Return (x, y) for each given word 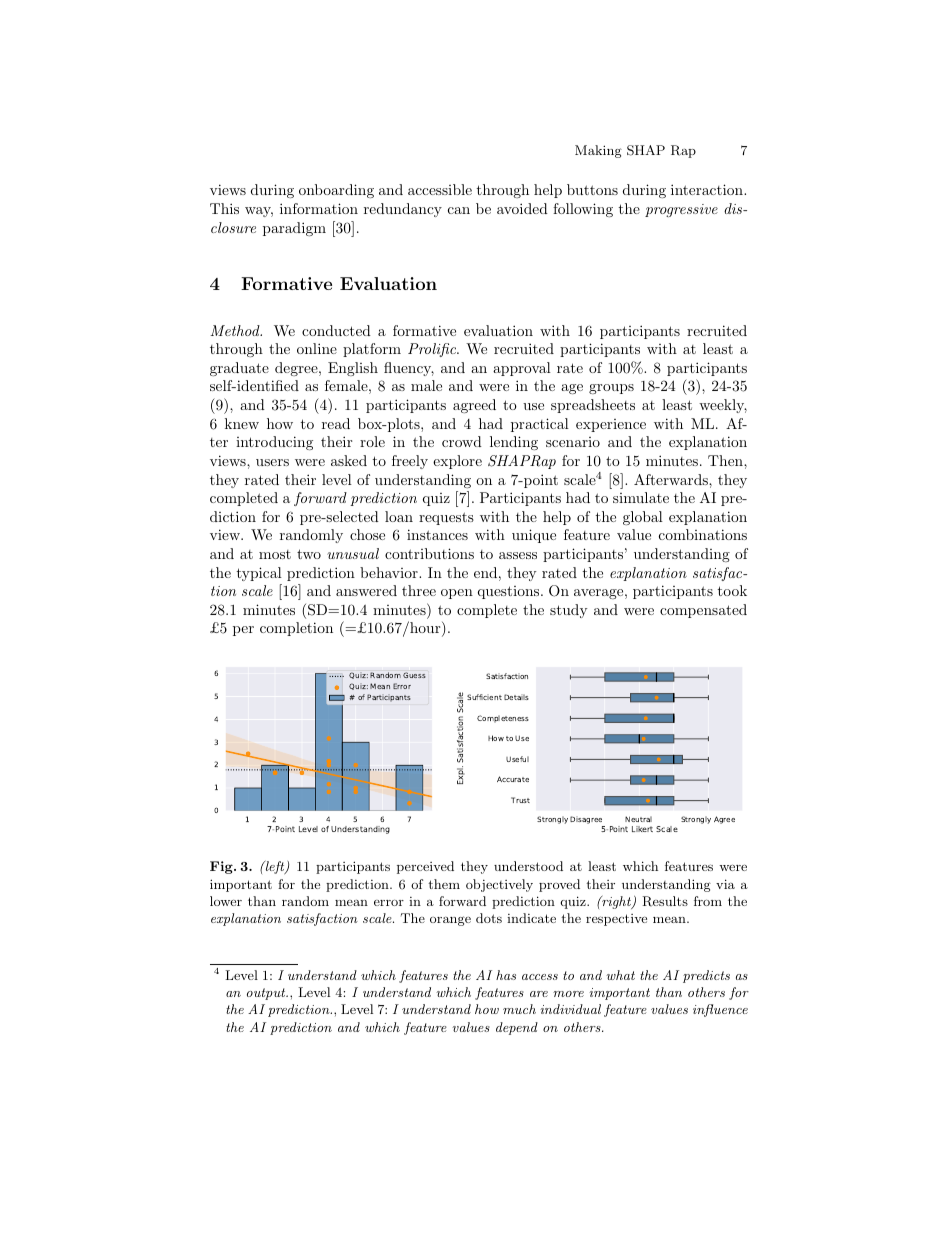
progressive (681, 210)
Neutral (638, 819)
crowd (462, 441)
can (459, 210)
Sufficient (484, 697)
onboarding (336, 191)
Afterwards (672, 479)
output (267, 994)
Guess (414, 675)
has (506, 975)
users (272, 462)
